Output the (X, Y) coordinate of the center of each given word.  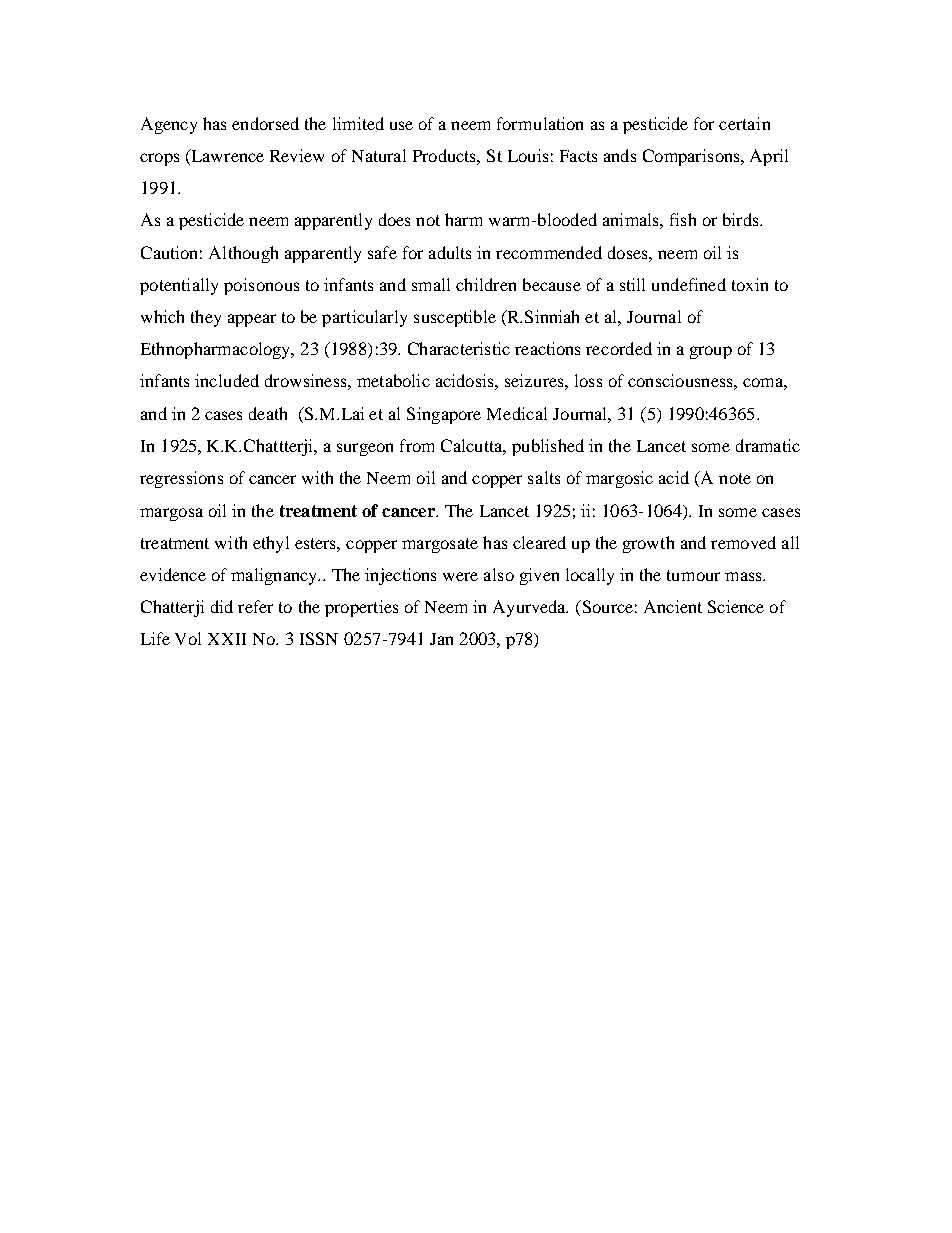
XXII (227, 639)
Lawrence (226, 157)
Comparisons (692, 157)
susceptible (455, 318)
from (417, 445)
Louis (528, 155)
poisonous (261, 286)
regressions (181, 479)
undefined (689, 284)
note (735, 478)
